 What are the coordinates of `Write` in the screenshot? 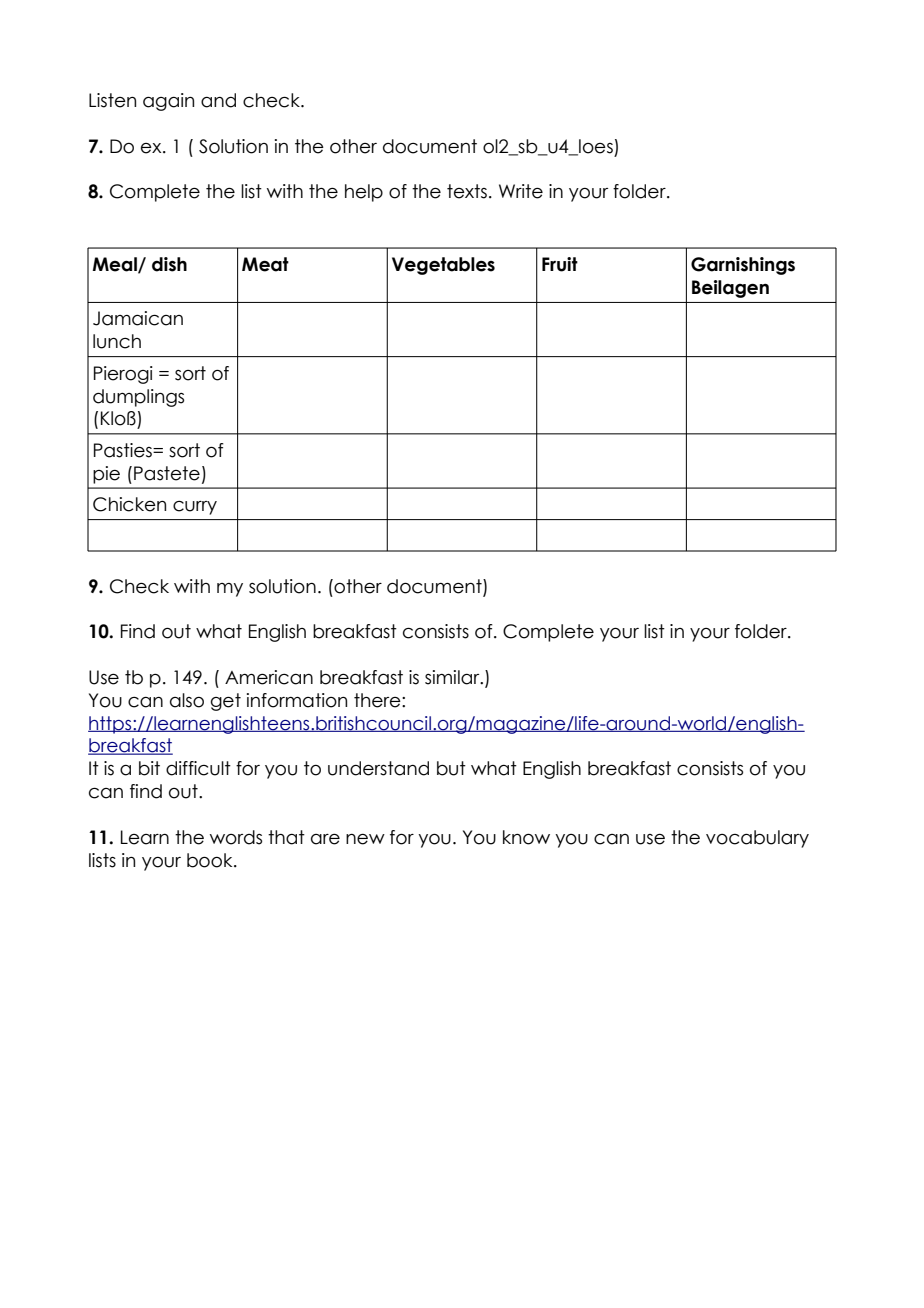 It's located at (521, 191).
